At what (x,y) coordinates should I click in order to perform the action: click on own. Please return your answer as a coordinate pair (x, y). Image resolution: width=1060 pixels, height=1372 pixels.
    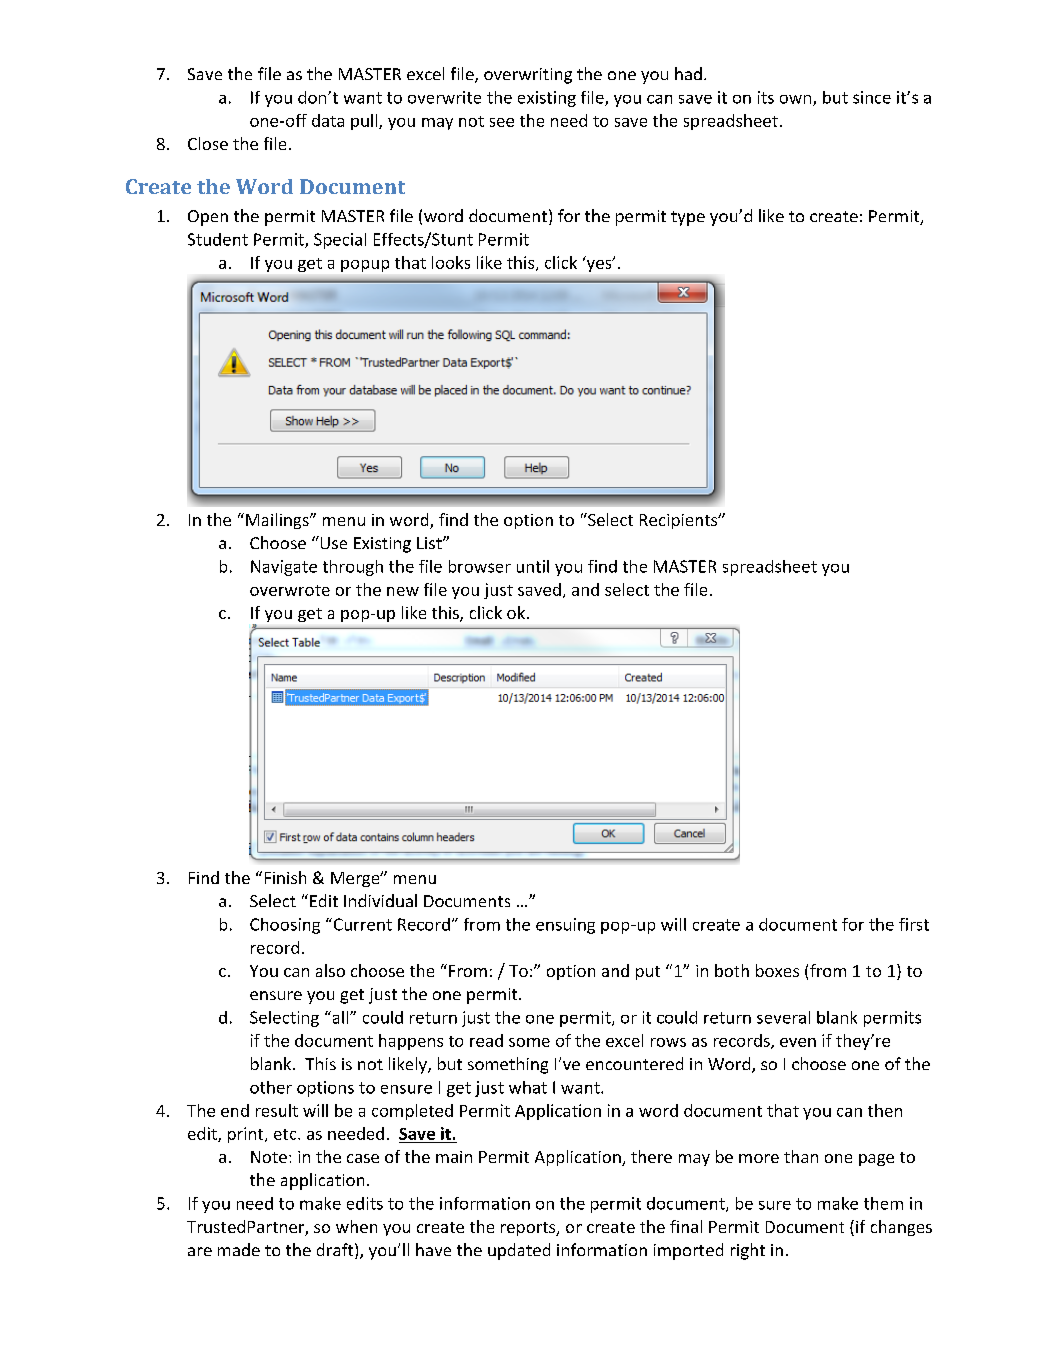
    Looking at the image, I should click on (797, 100).
